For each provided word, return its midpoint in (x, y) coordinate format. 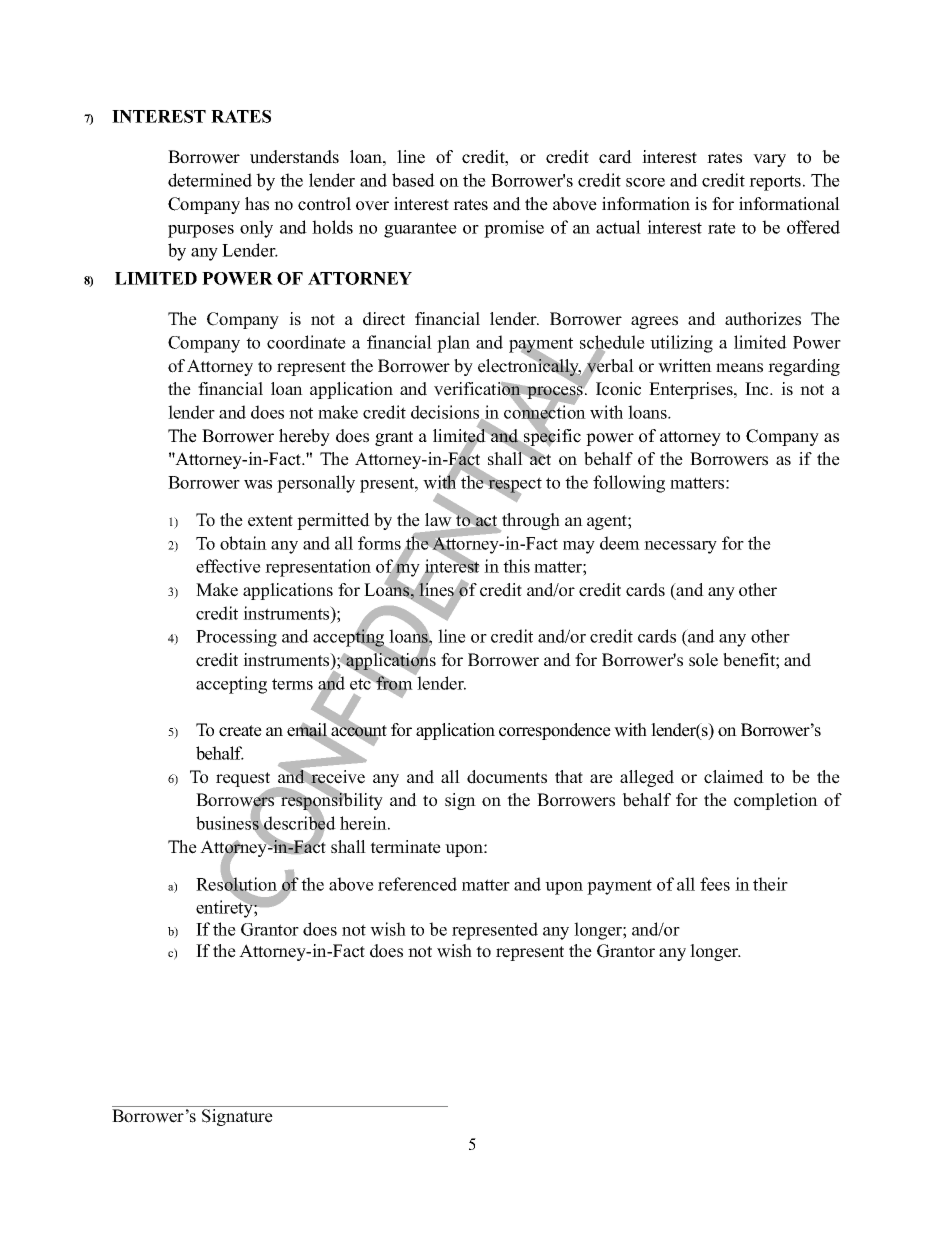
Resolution (237, 884)
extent (270, 521)
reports (776, 183)
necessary (680, 547)
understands (294, 157)
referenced (417, 884)
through (530, 522)
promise (514, 229)
